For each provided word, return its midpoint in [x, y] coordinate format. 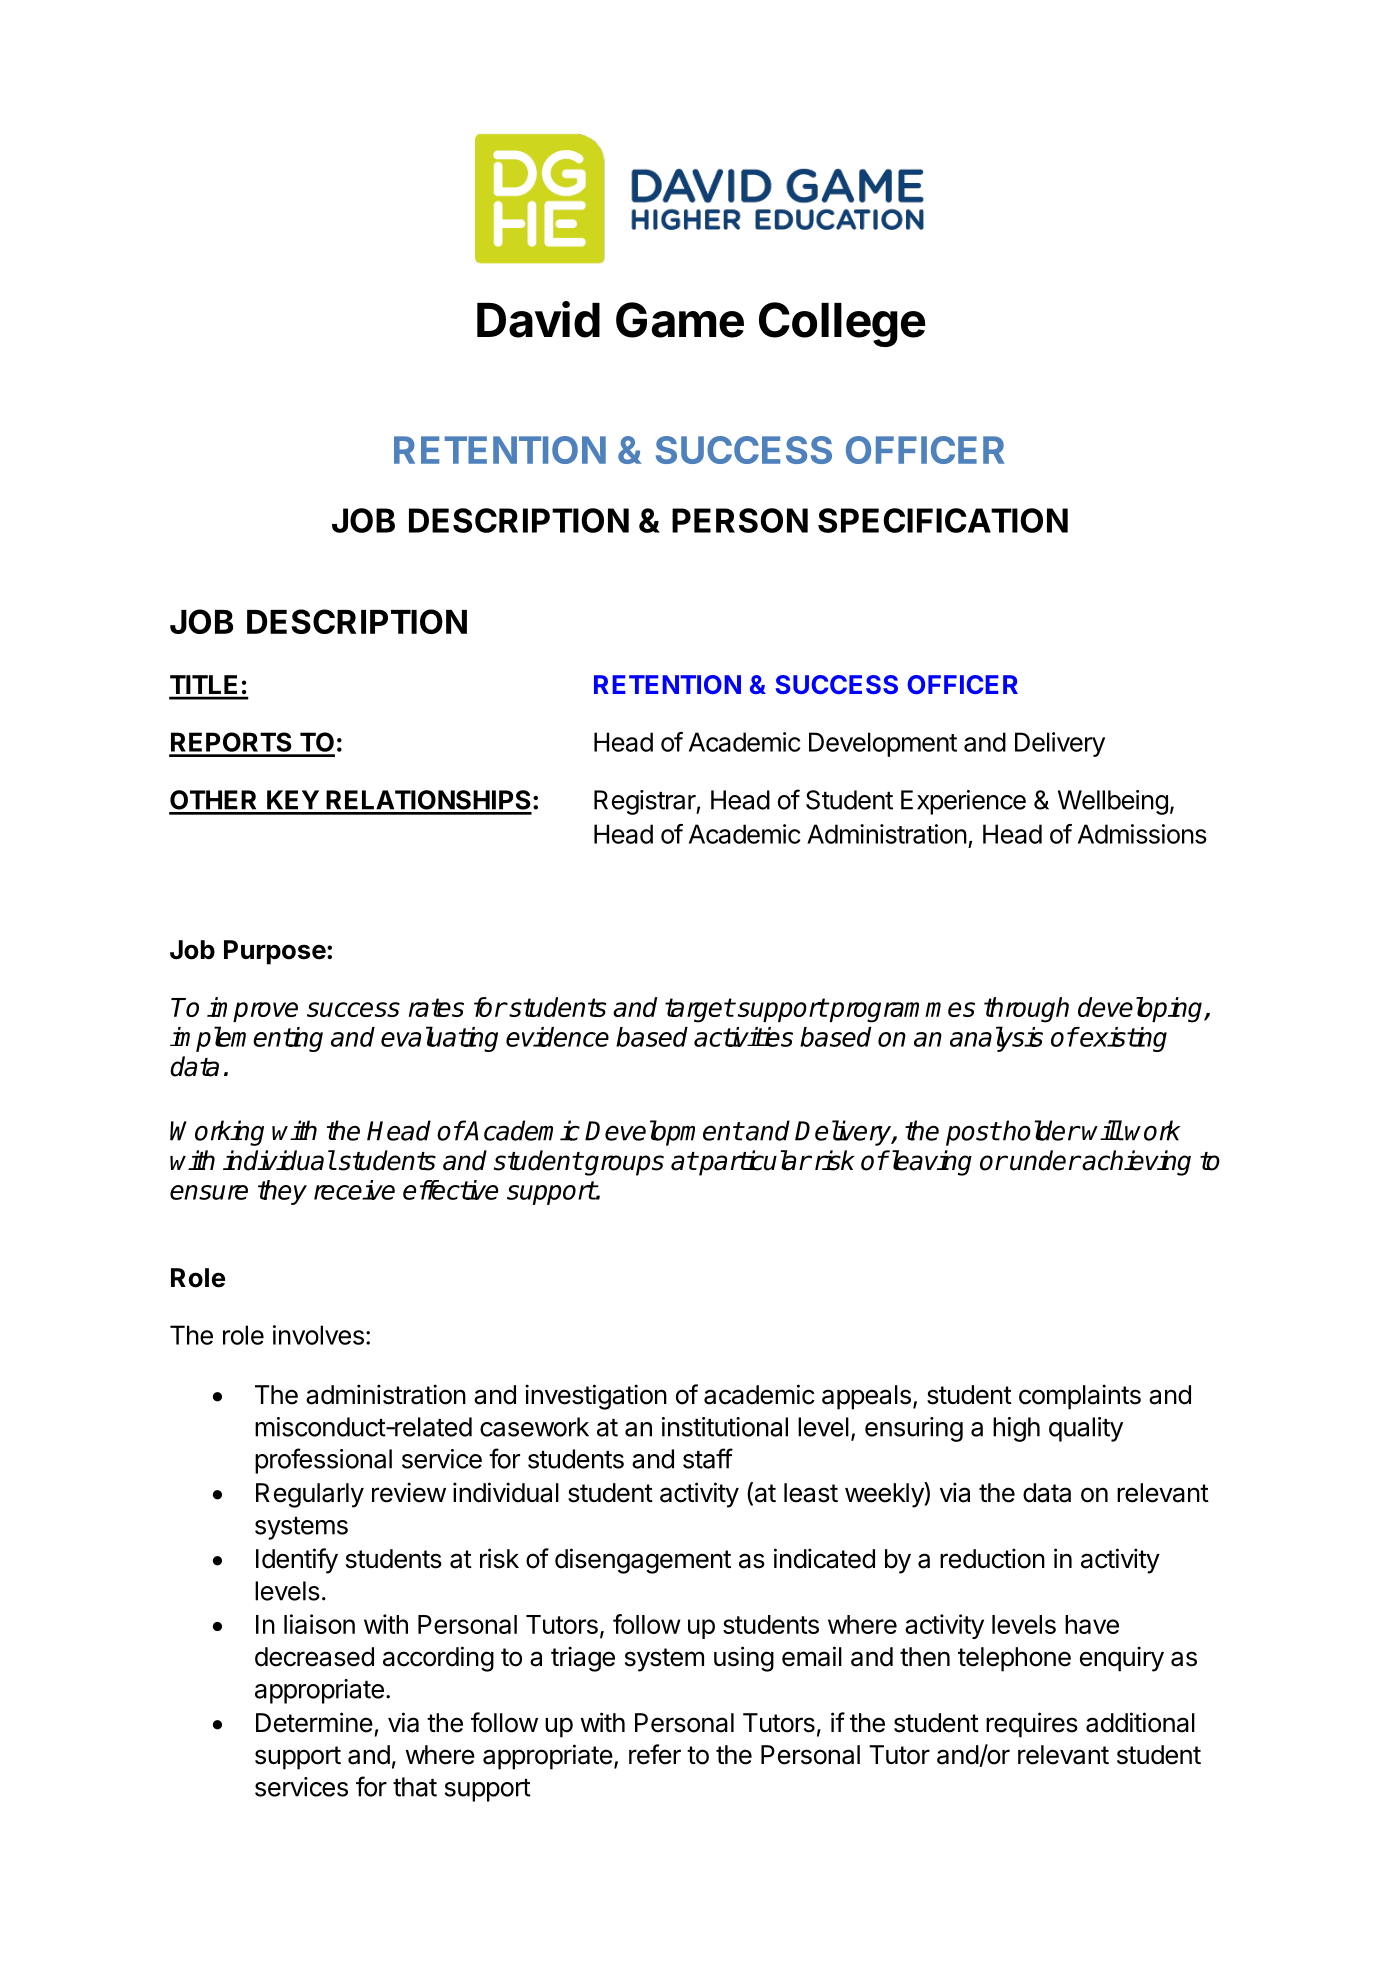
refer [655, 1754]
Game [680, 320]
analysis [996, 1039]
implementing [246, 1039]
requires [1032, 1725]
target [699, 1010]
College [842, 324]
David [538, 319]
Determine [314, 1722]
